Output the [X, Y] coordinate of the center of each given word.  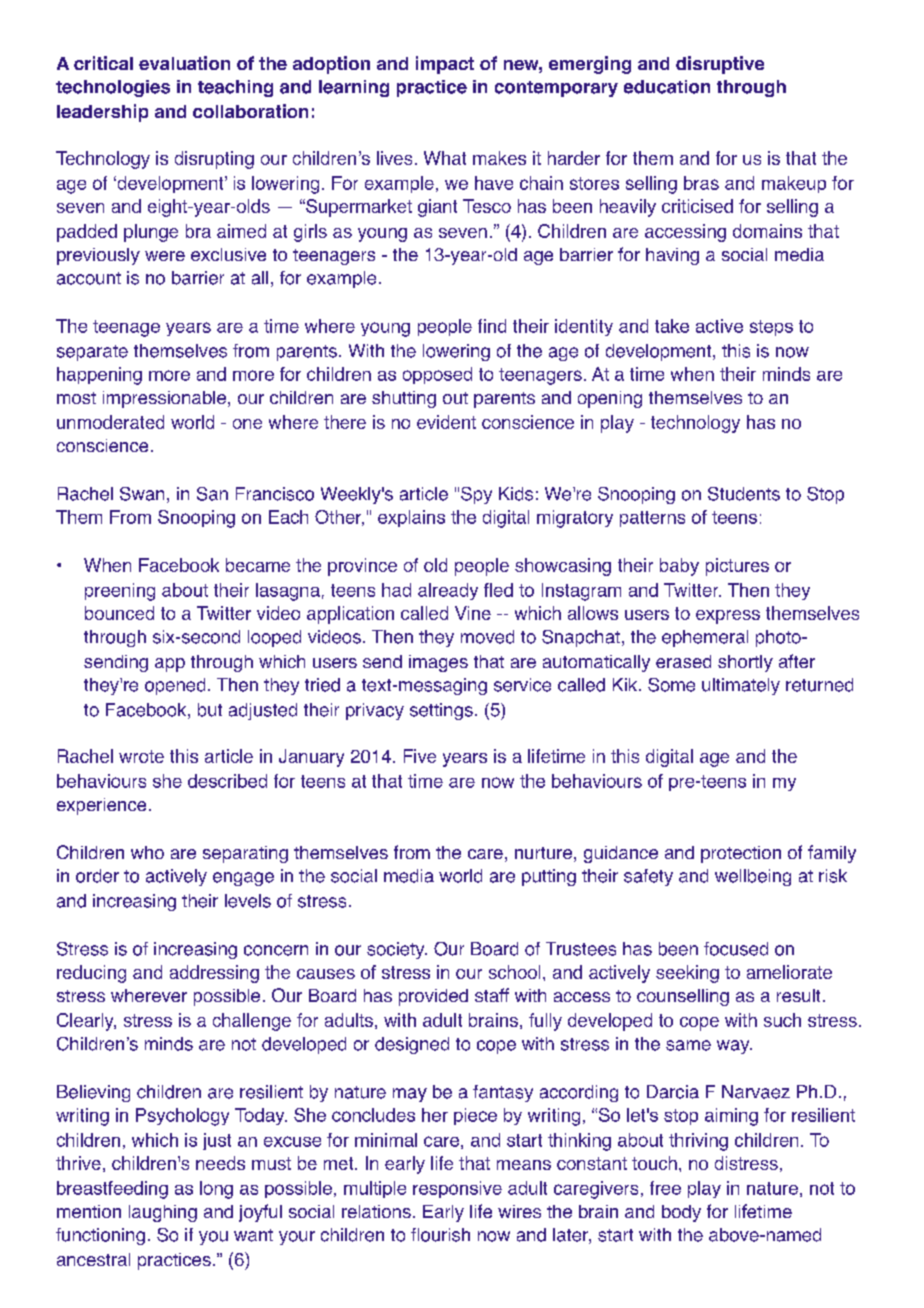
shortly [745, 663]
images [438, 663]
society [397, 950]
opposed [437, 375]
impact [445, 65]
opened [175, 686]
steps [771, 328]
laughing [163, 1213]
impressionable [164, 399]
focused [736, 949]
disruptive [720, 65]
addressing [214, 974]
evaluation [184, 63]
